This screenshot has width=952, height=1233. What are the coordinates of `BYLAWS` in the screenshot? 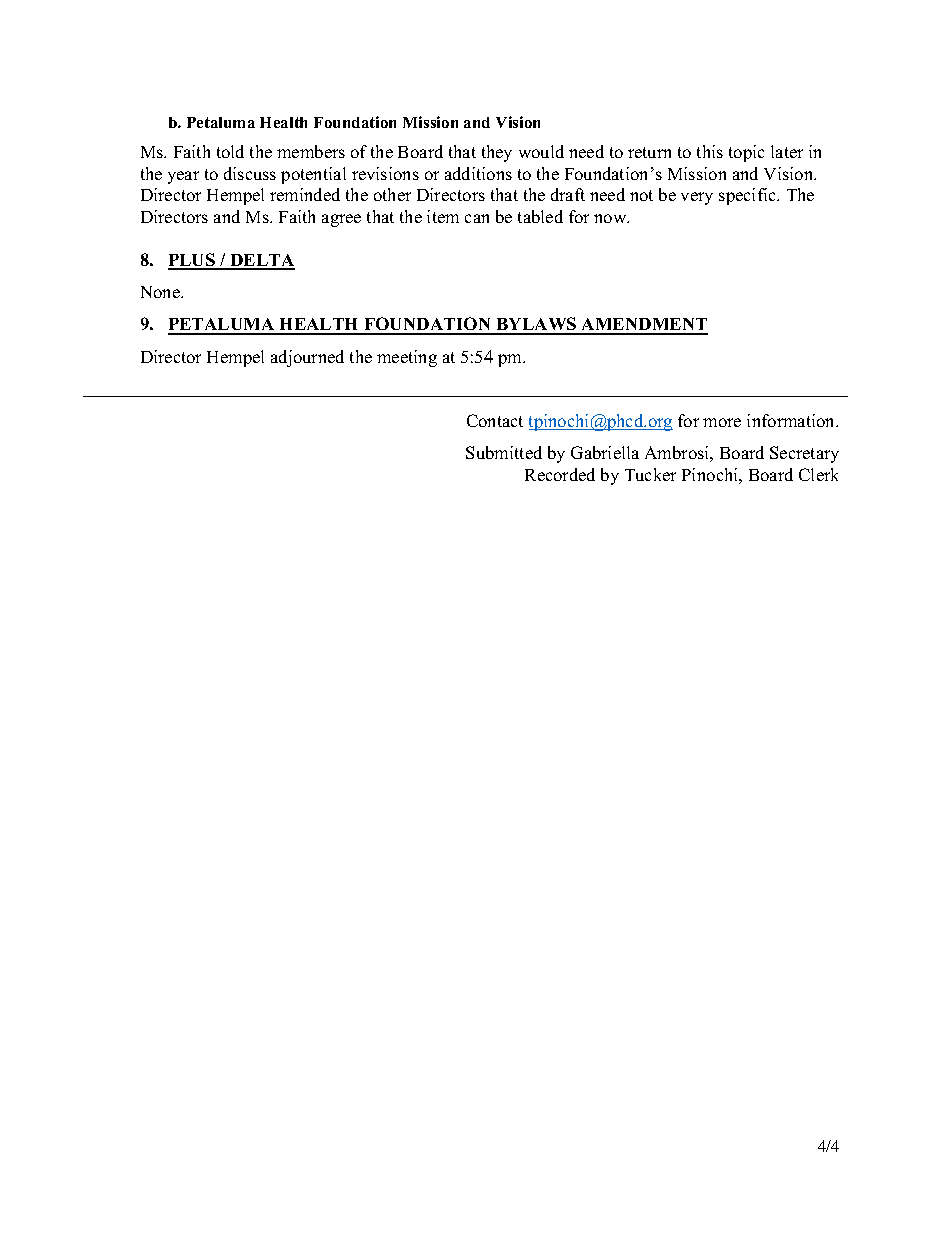 It's located at (536, 325).
